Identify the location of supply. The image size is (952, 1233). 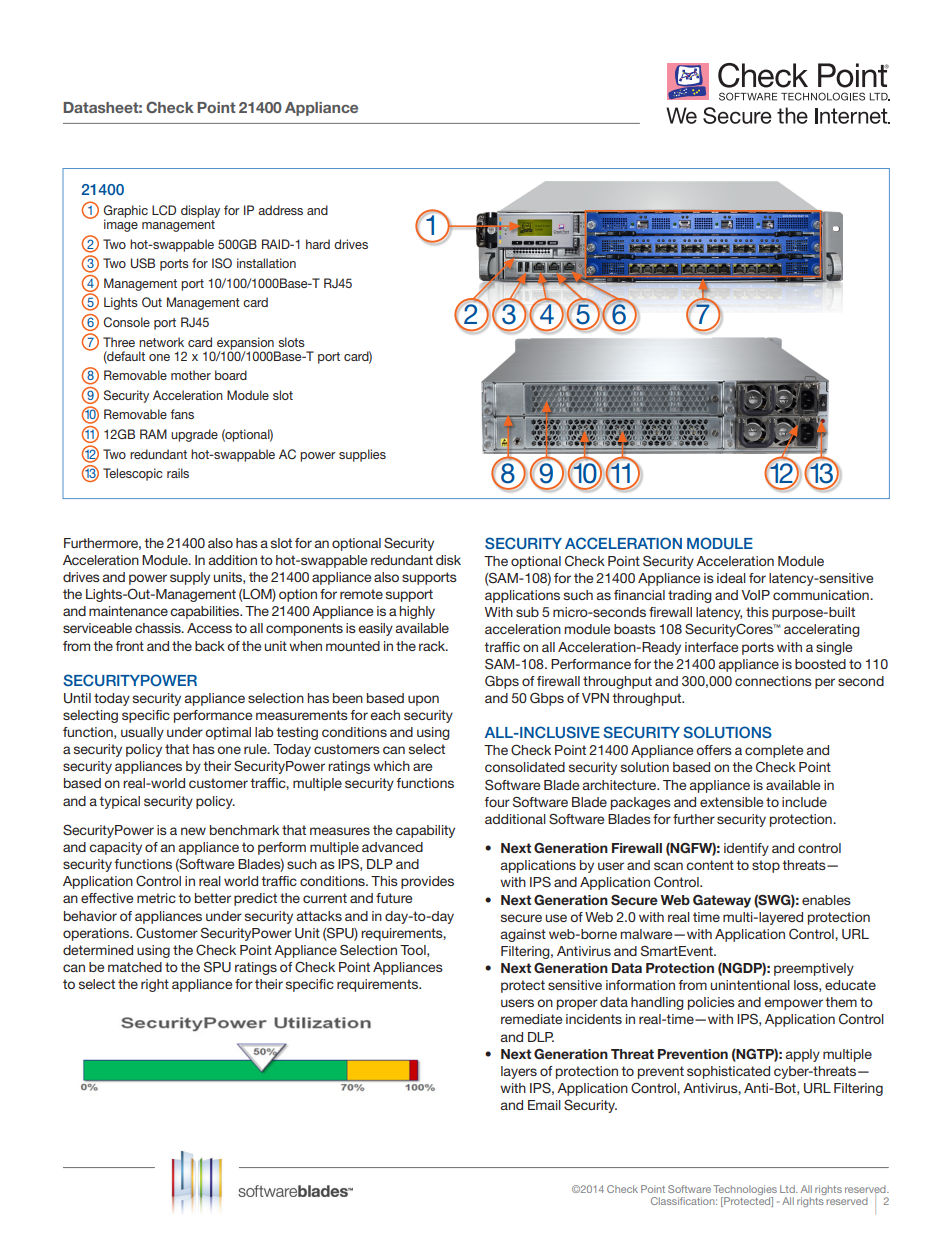
(190, 578).
